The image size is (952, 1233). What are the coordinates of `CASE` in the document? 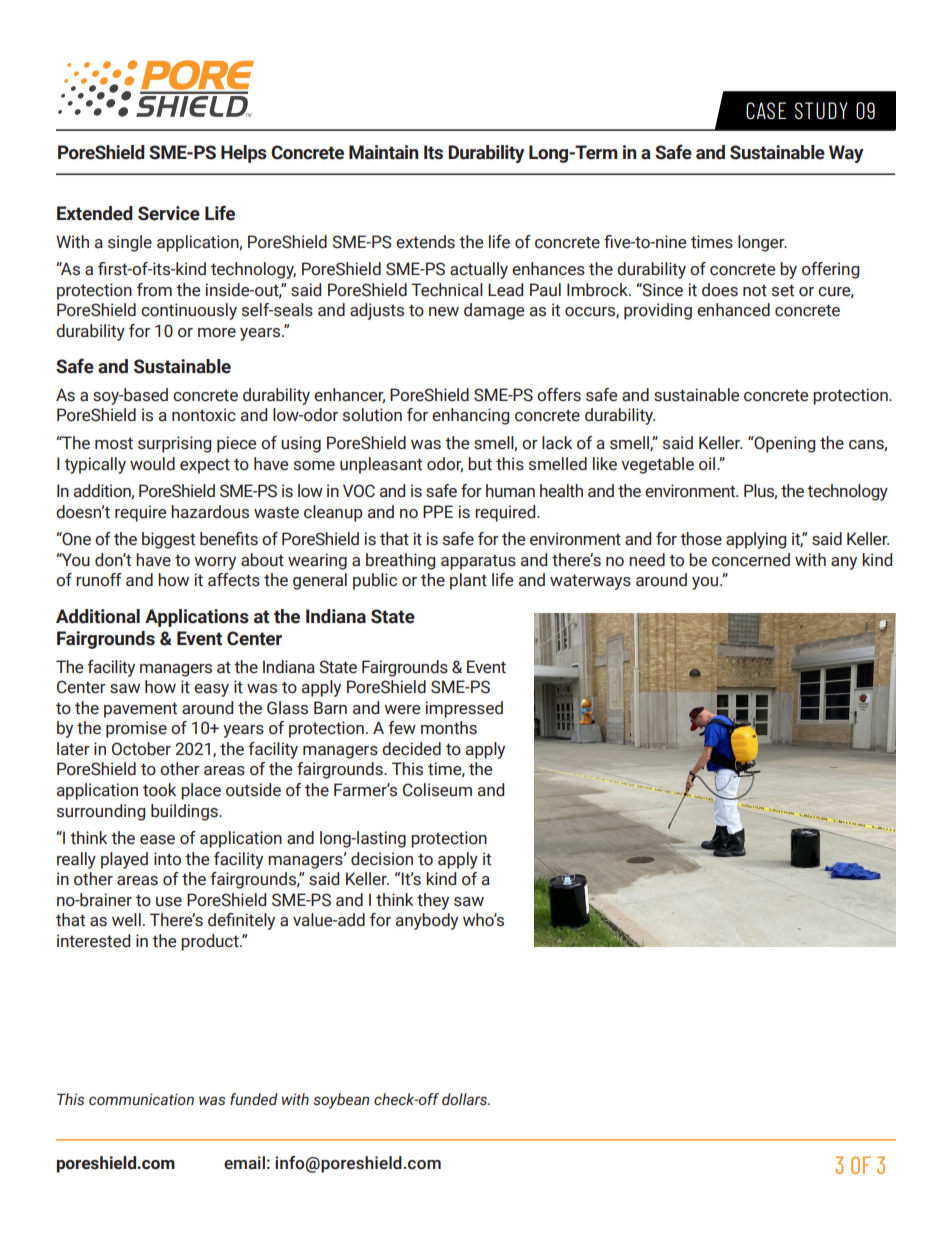 It's located at (766, 110).
